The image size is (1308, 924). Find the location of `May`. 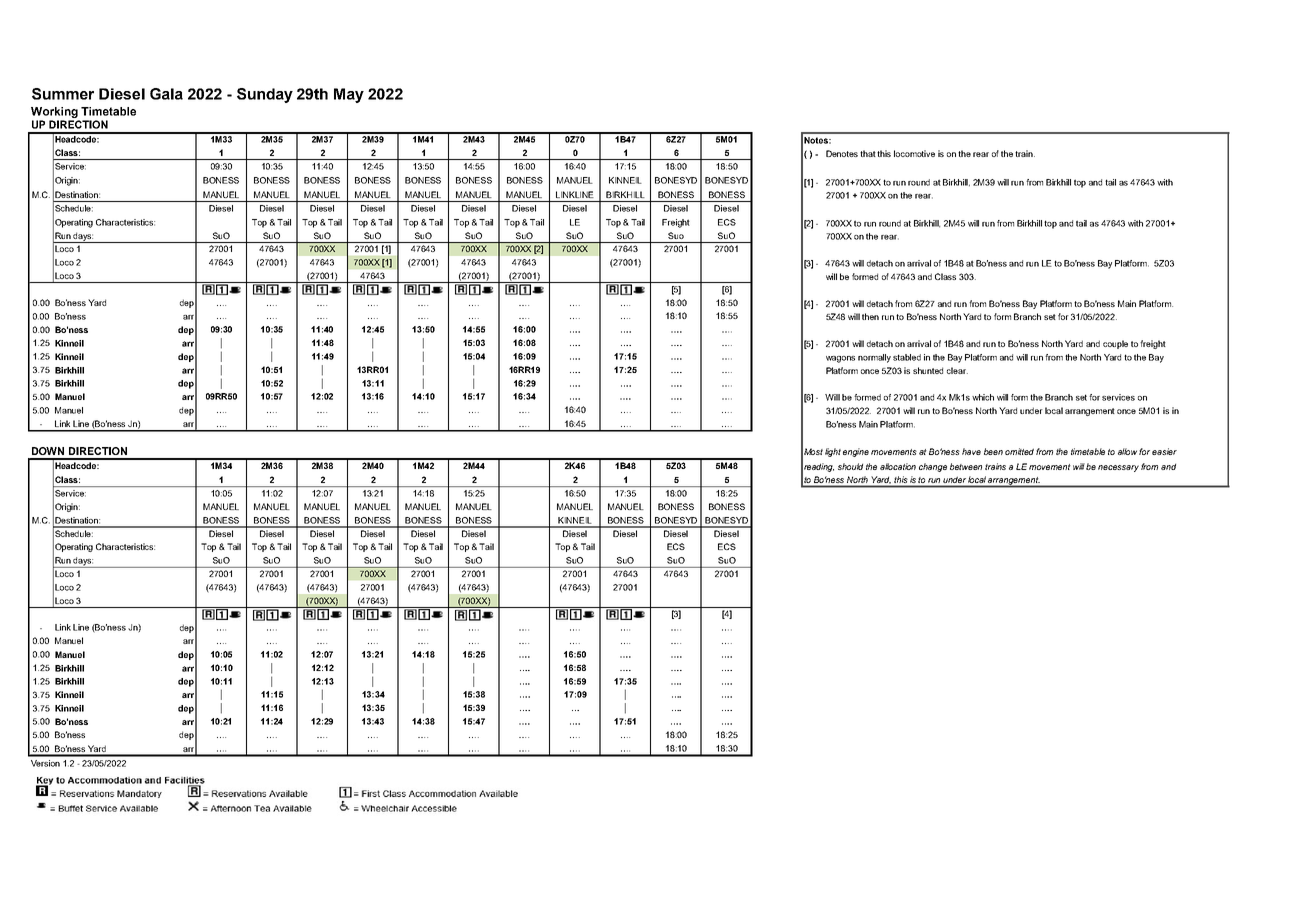

May is located at coordinates (349, 95).
